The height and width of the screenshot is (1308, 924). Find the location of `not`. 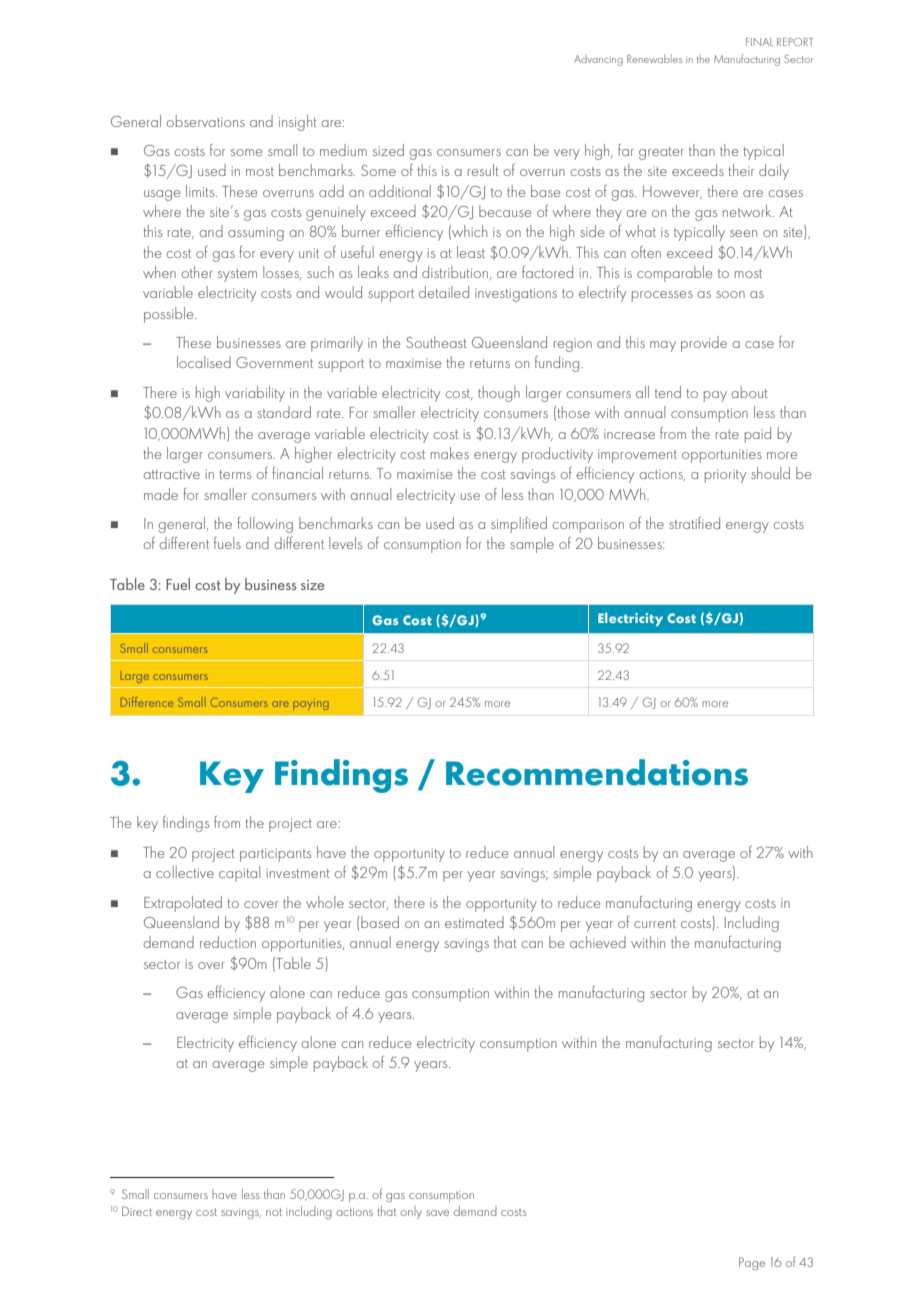

not is located at coordinates (274, 1212).
